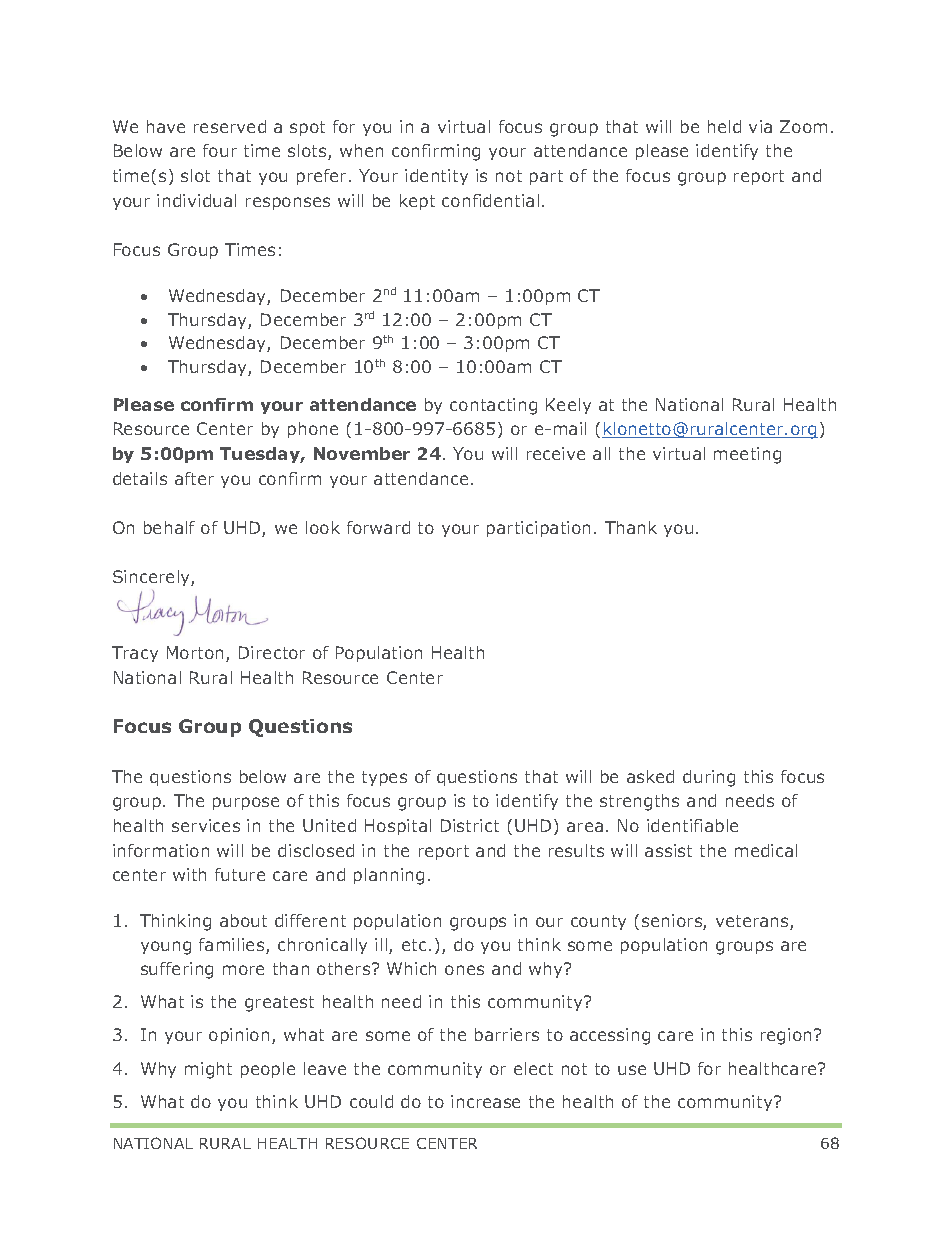  What do you see at coordinates (246, 803) in the image?
I see `purpose` at bounding box center [246, 803].
